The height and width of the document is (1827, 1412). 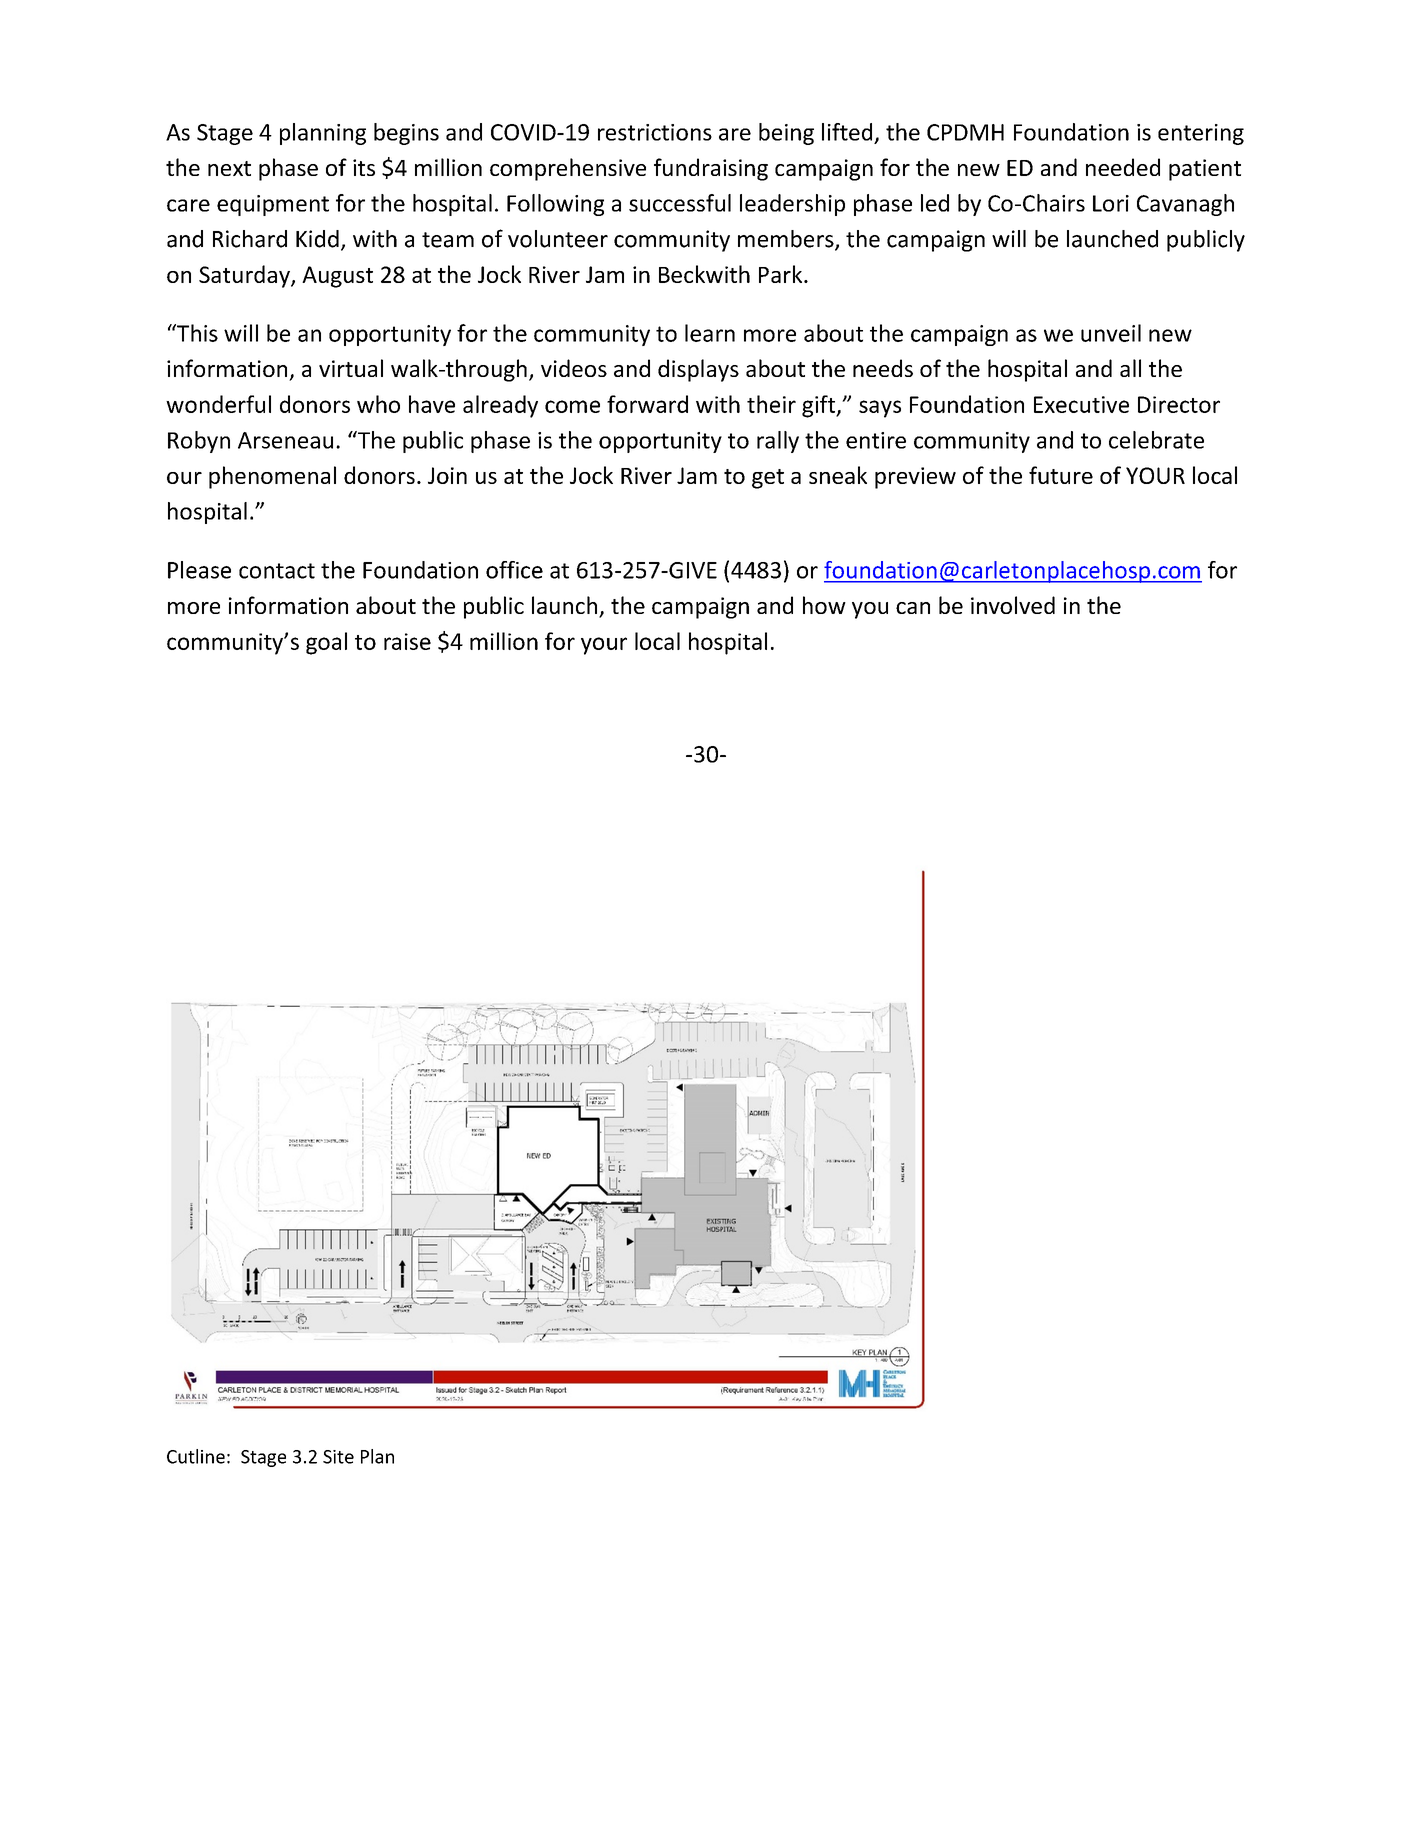 I want to click on needed, so click(x=1123, y=167).
